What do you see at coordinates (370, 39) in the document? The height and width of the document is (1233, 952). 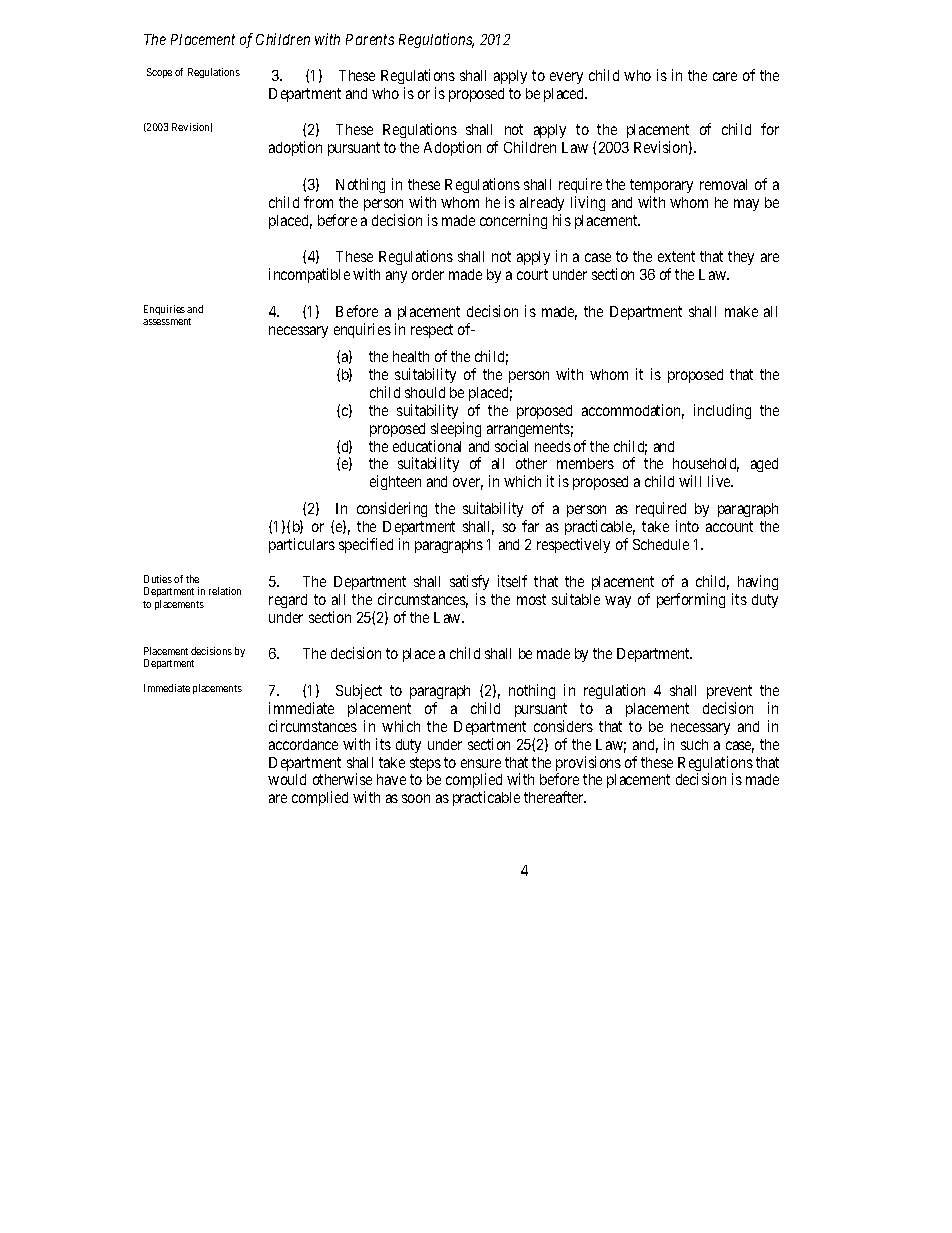 I see `Parents` at bounding box center [370, 39].
